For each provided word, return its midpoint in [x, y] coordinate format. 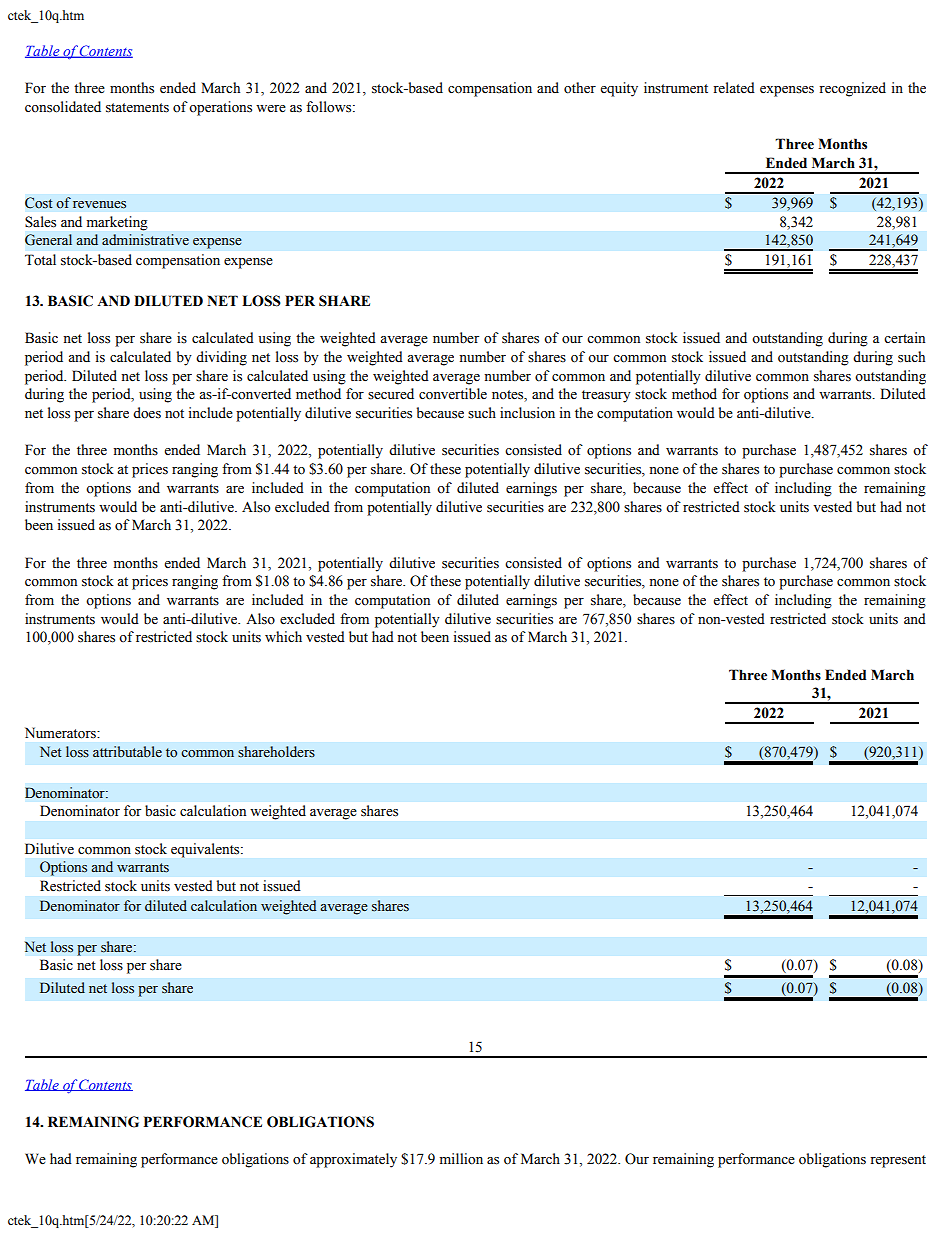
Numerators [61, 733]
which [283, 637]
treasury [606, 396]
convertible [453, 394]
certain [904, 338]
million [461, 1159]
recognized [852, 89]
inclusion [527, 413]
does [147, 413]
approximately [353, 1160]
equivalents [206, 850]
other [580, 88]
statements [137, 108]
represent [898, 1161]
